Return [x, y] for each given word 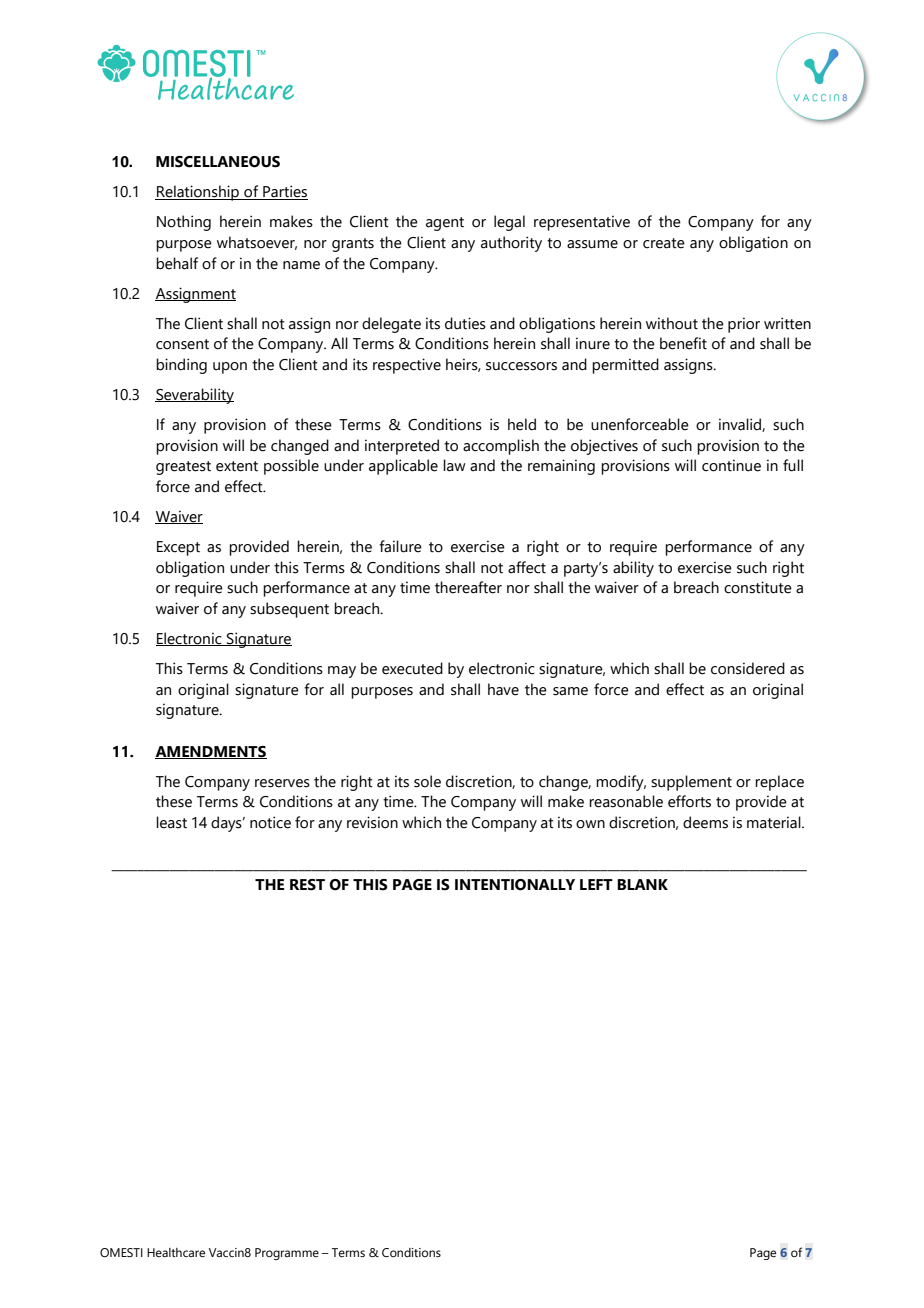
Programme [287, 1254]
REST [307, 885]
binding [181, 366]
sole [427, 781]
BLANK [642, 884]
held [522, 424]
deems [705, 822]
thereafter [468, 587]
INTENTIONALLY [515, 885]
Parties [284, 192]
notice [270, 822]
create [664, 243]
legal [509, 223]
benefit [683, 343]
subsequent [289, 610]
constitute [758, 587]
